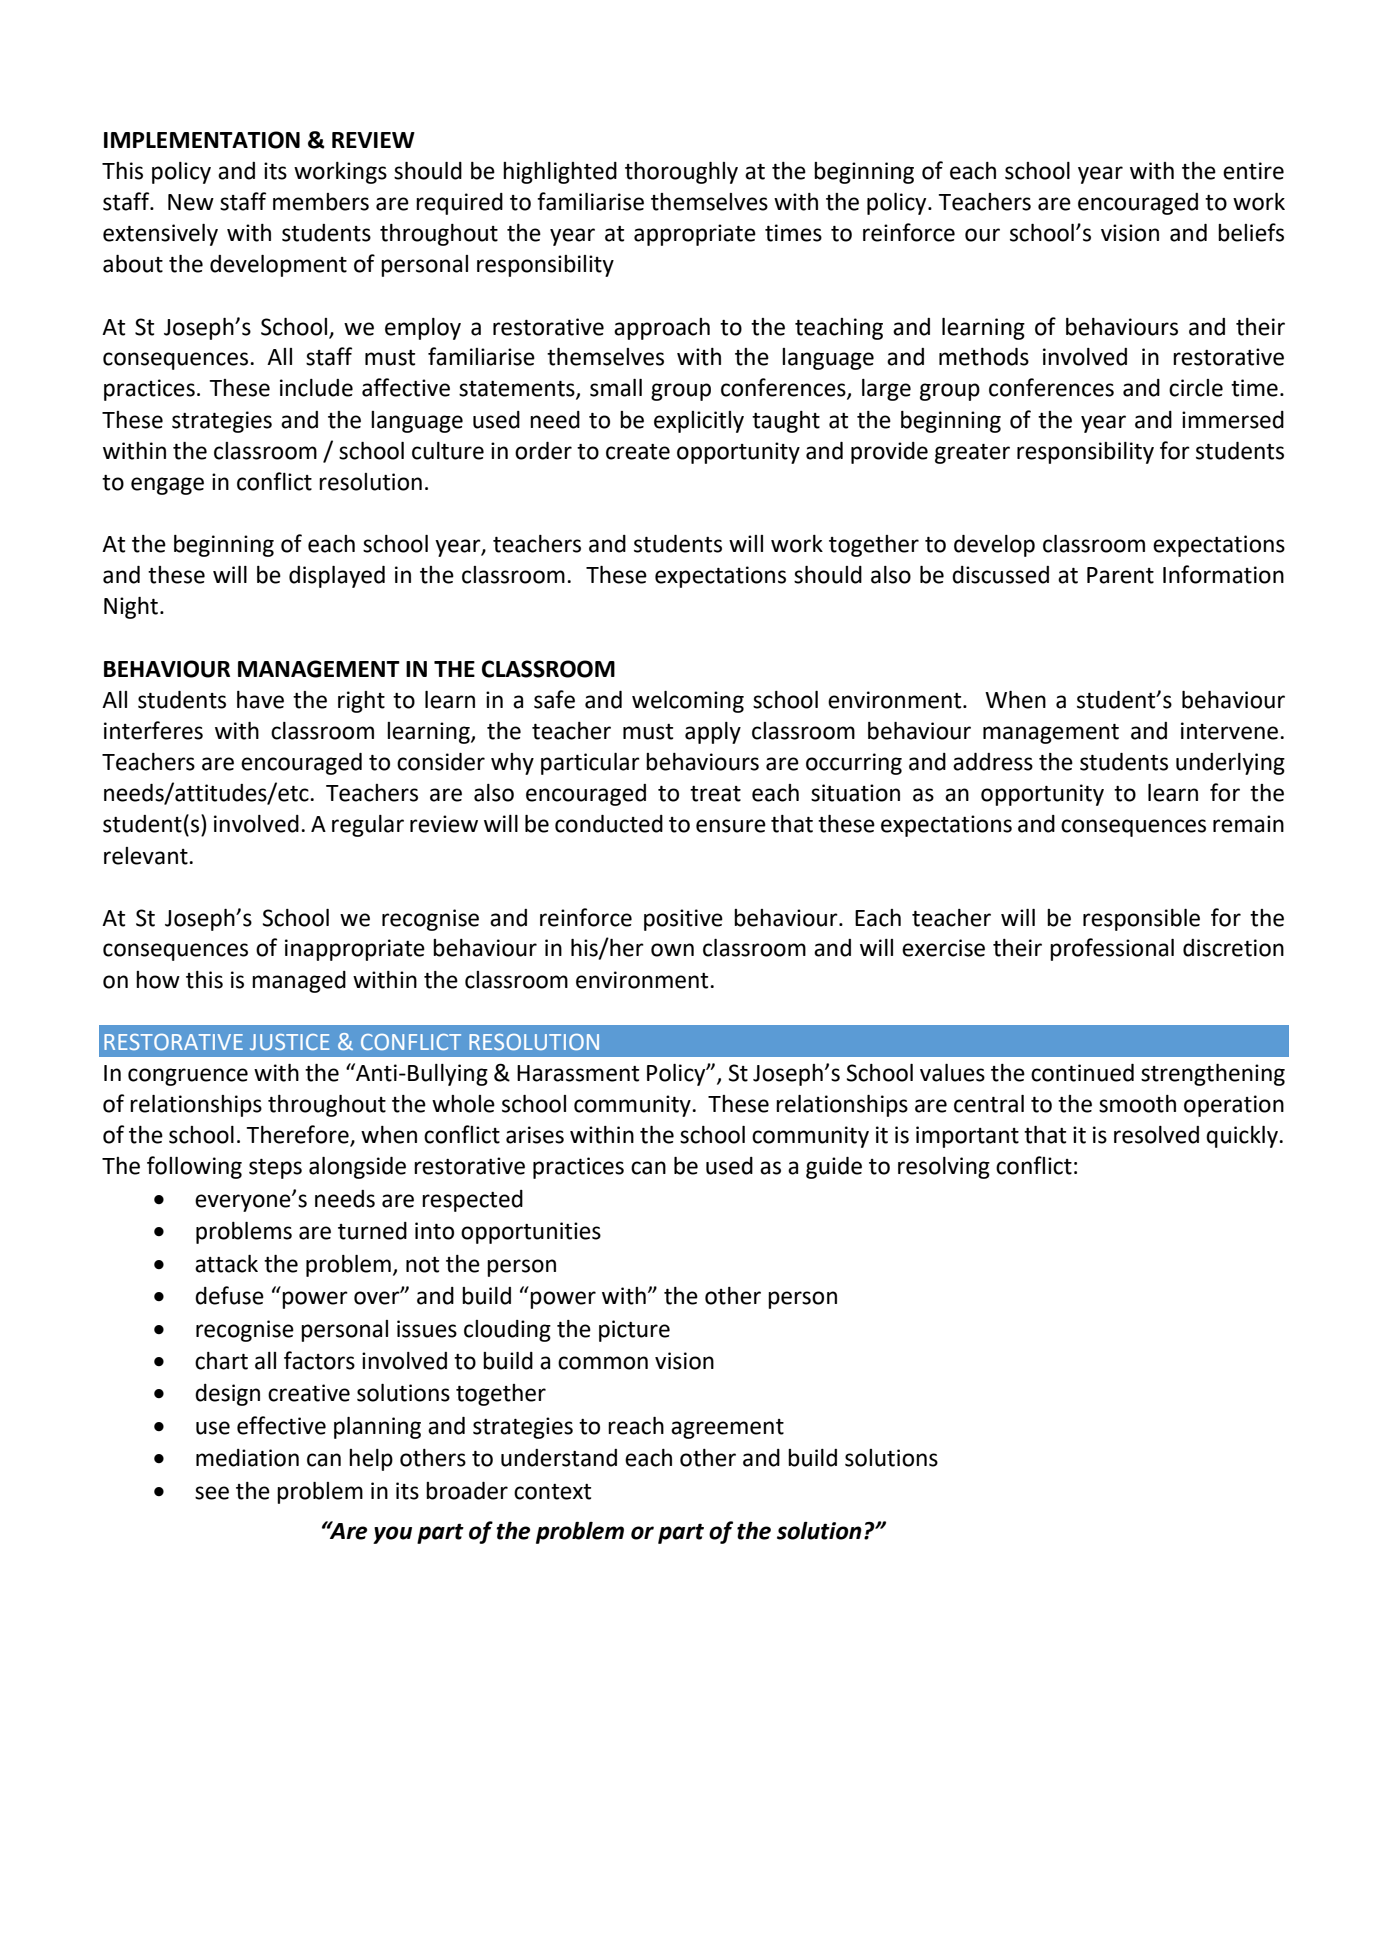 This screenshot has height=1951, width=1378. What do you see at coordinates (321, 202) in the screenshot?
I see `members` at bounding box center [321, 202].
